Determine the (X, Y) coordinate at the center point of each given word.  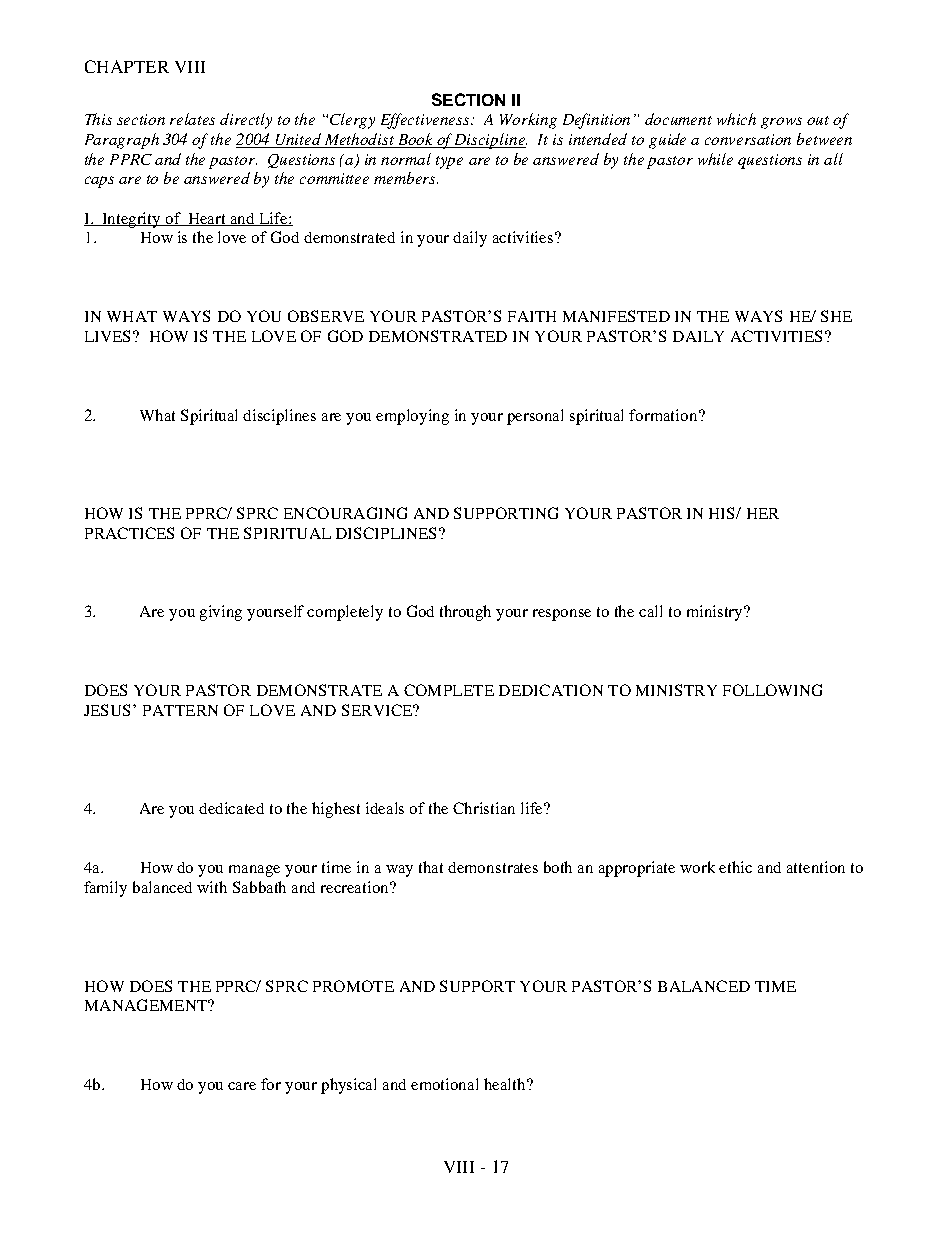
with (212, 887)
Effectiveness (426, 121)
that (431, 867)
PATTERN (180, 710)
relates (192, 119)
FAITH (532, 316)
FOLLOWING (772, 690)
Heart (207, 219)
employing (412, 417)
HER (763, 513)
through (465, 613)
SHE (836, 316)
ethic (735, 867)
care (242, 1086)
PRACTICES (129, 533)
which (736, 119)
